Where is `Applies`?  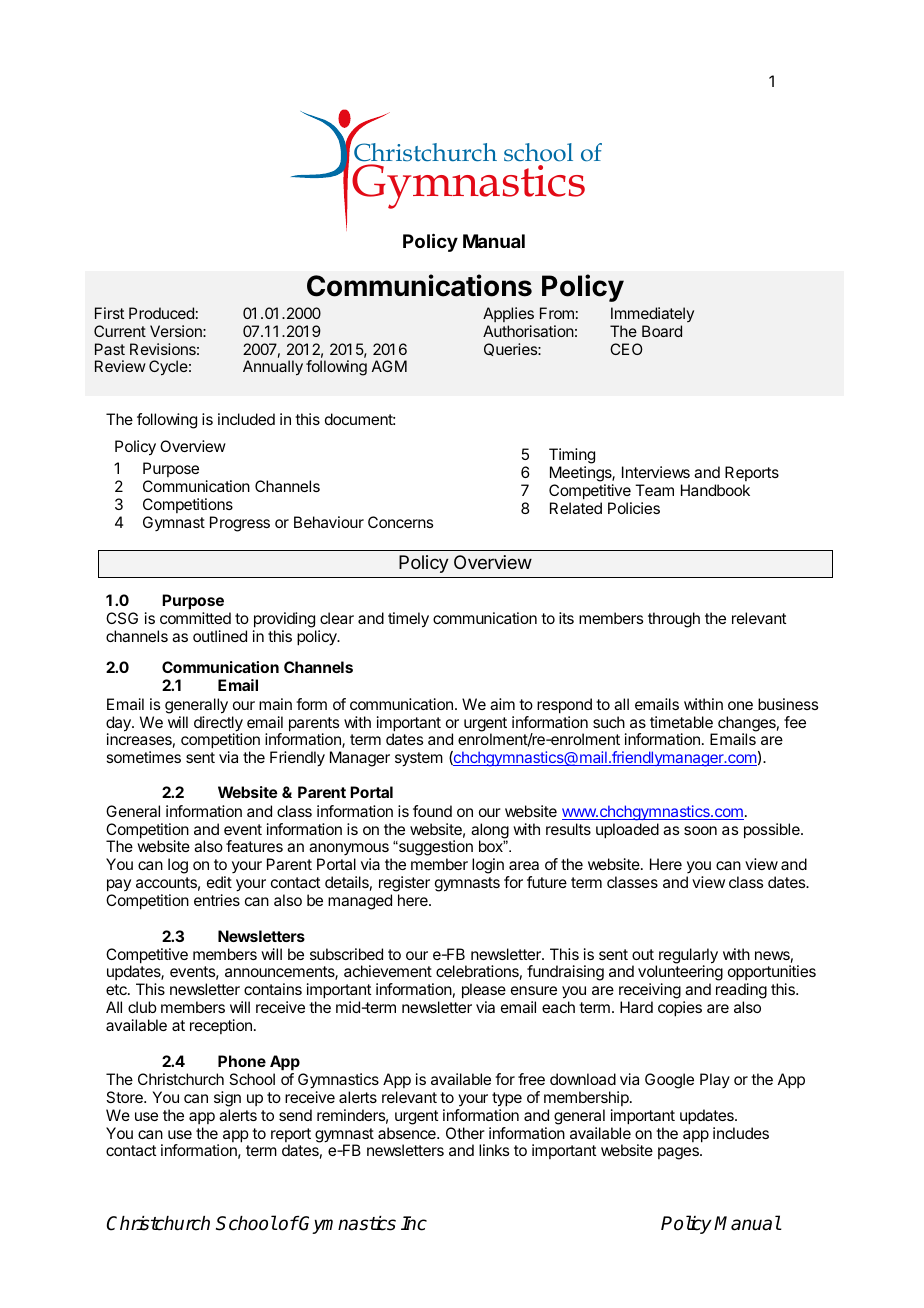
Applies is located at coordinates (508, 314).
